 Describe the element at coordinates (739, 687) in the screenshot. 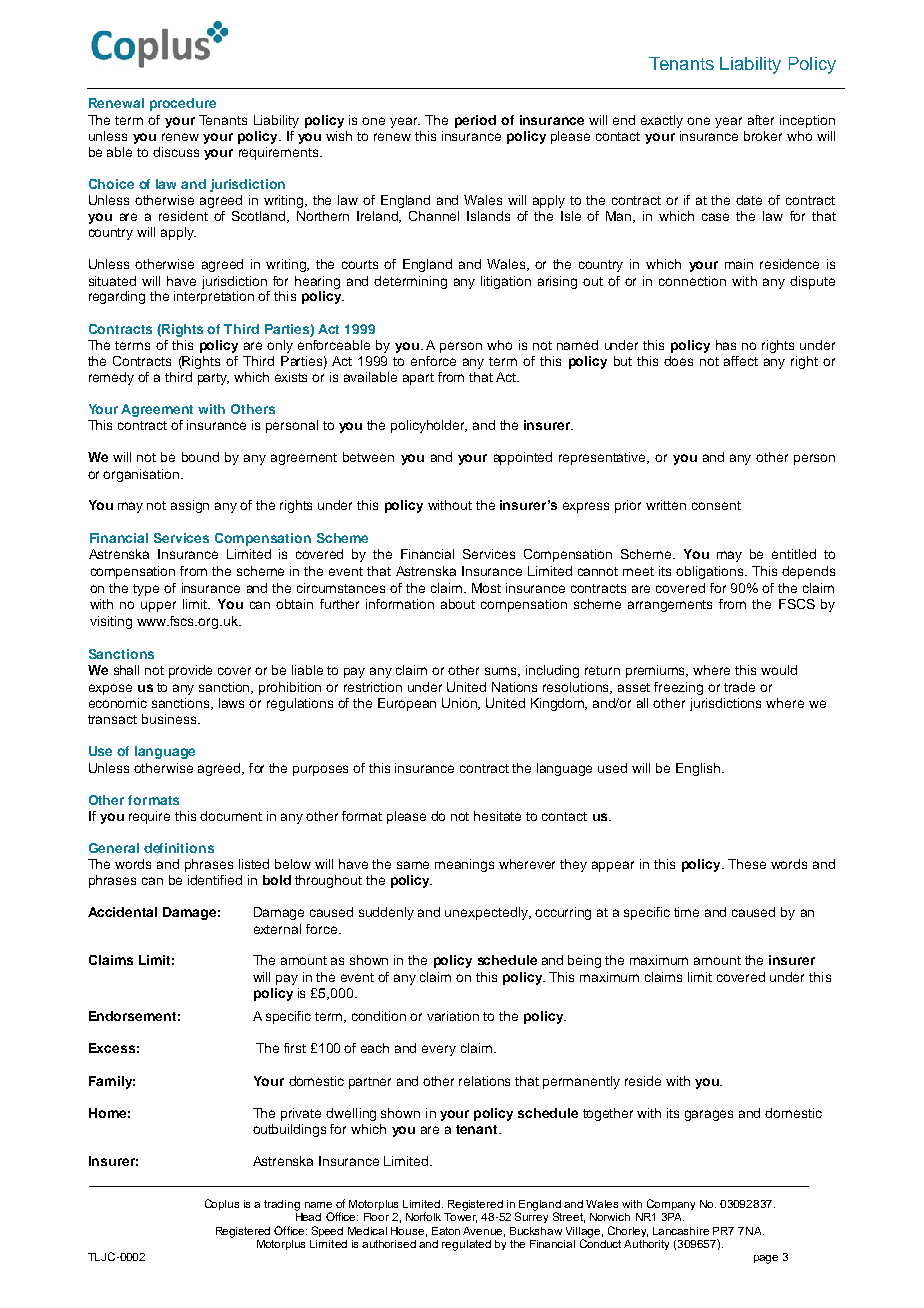

I see `trade` at that location.
